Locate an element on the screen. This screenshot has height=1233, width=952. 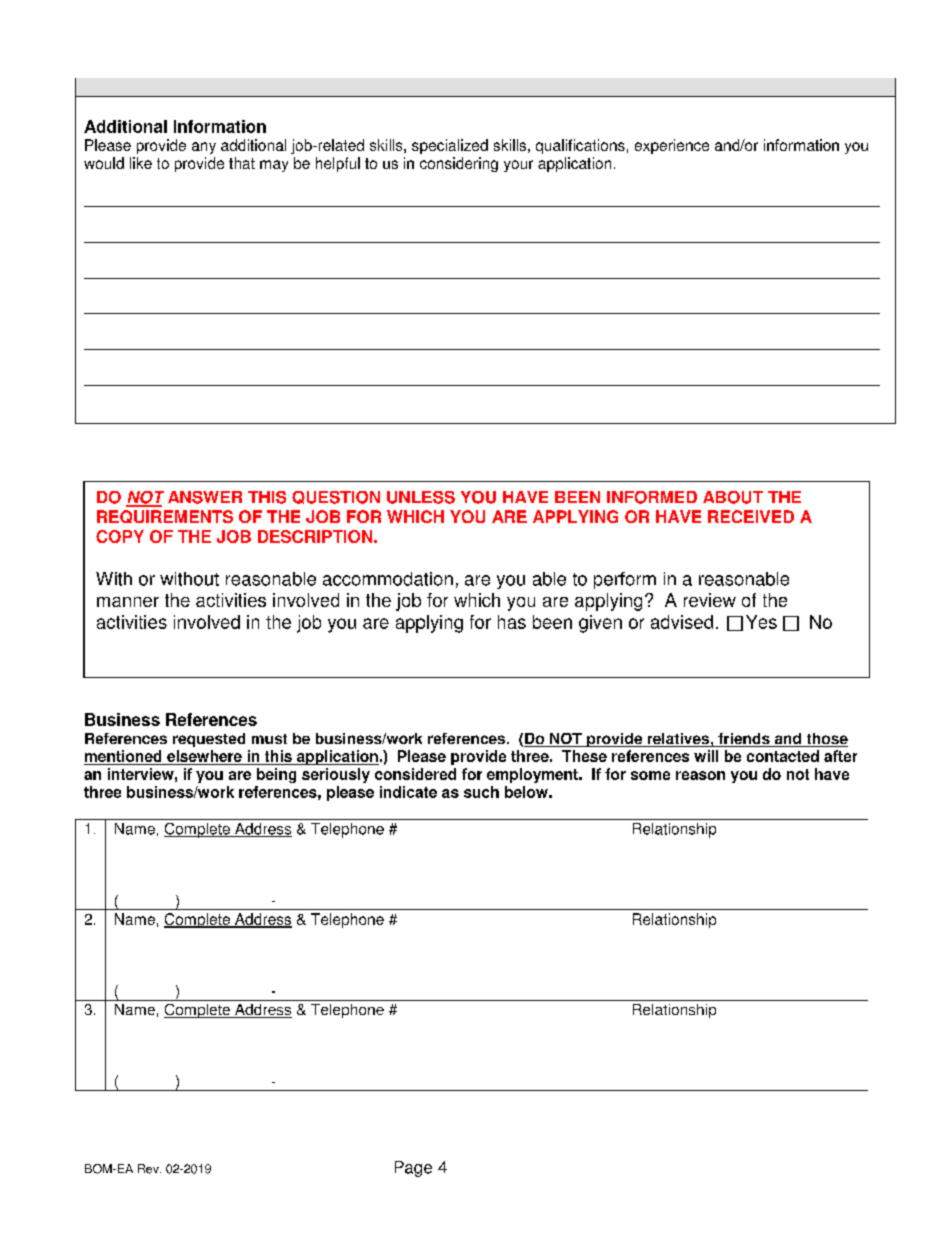
experience is located at coordinates (672, 146).
